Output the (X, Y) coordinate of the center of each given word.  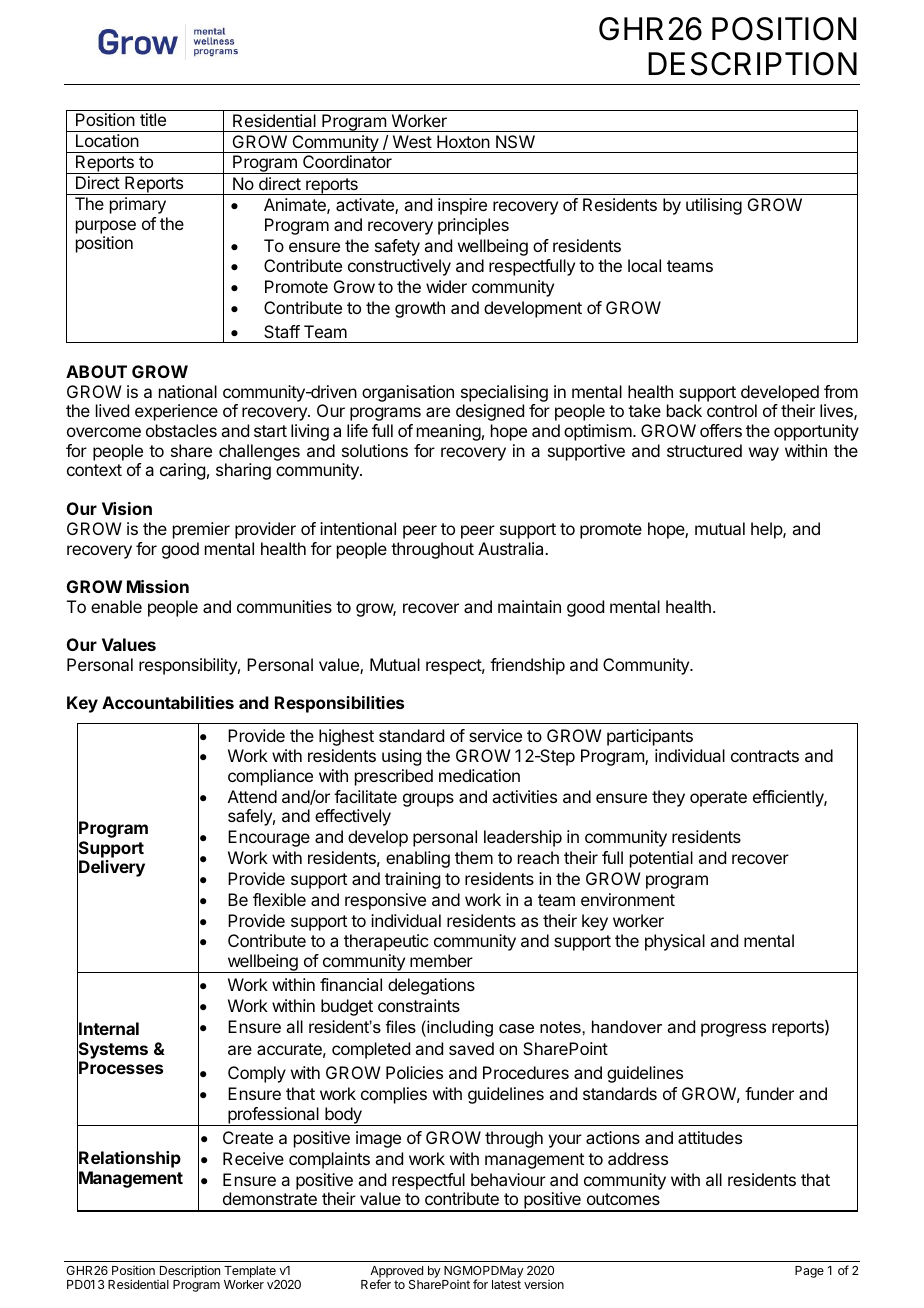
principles (473, 226)
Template (250, 1272)
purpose (106, 227)
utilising (714, 206)
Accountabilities (168, 702)
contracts (765, 756)
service (495, 735)
